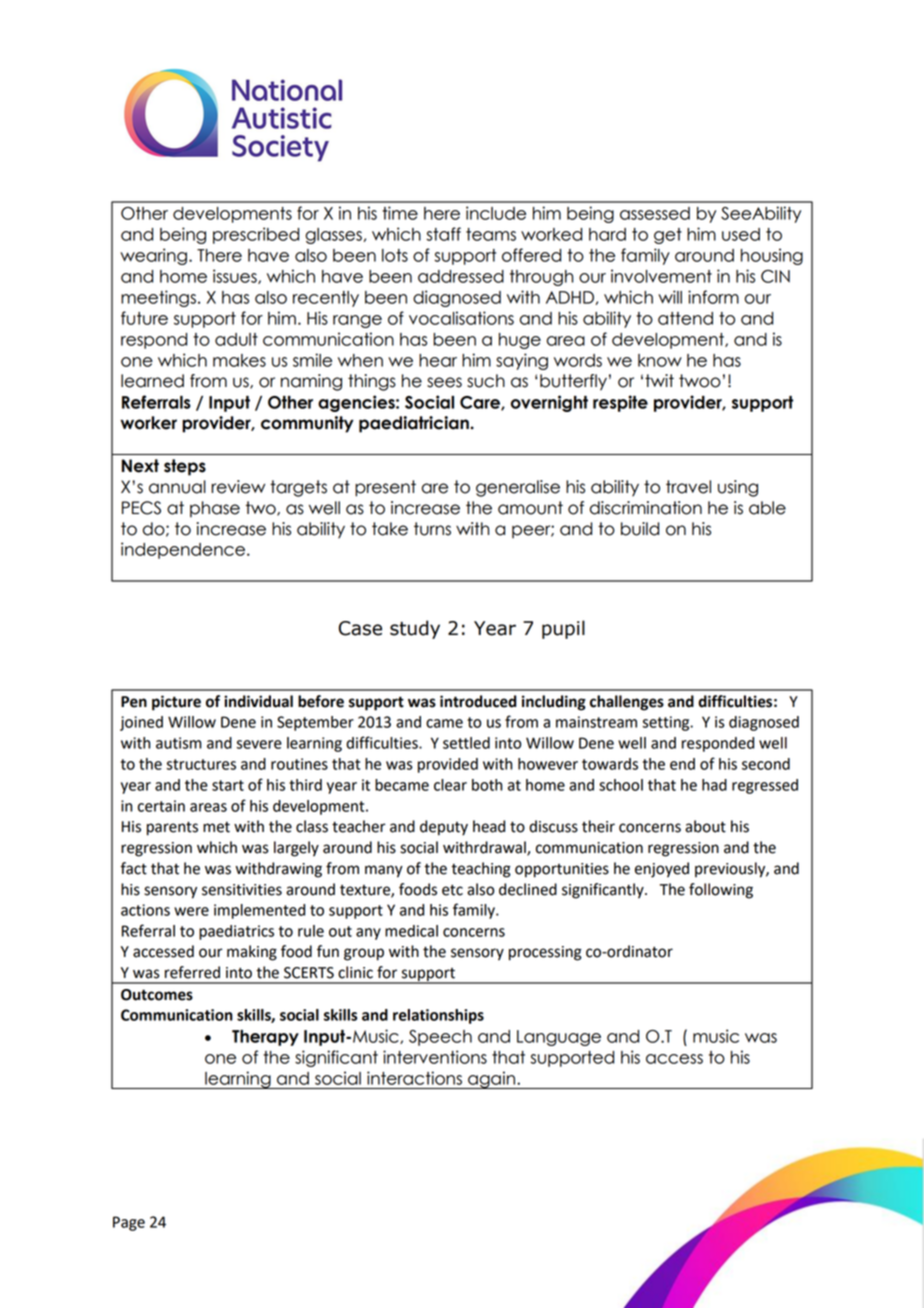 This page has height=1308, width=924. What do you see at coordinates (129, 1223) in the page?
I see `Page` at bounding box center [129, 1223].
